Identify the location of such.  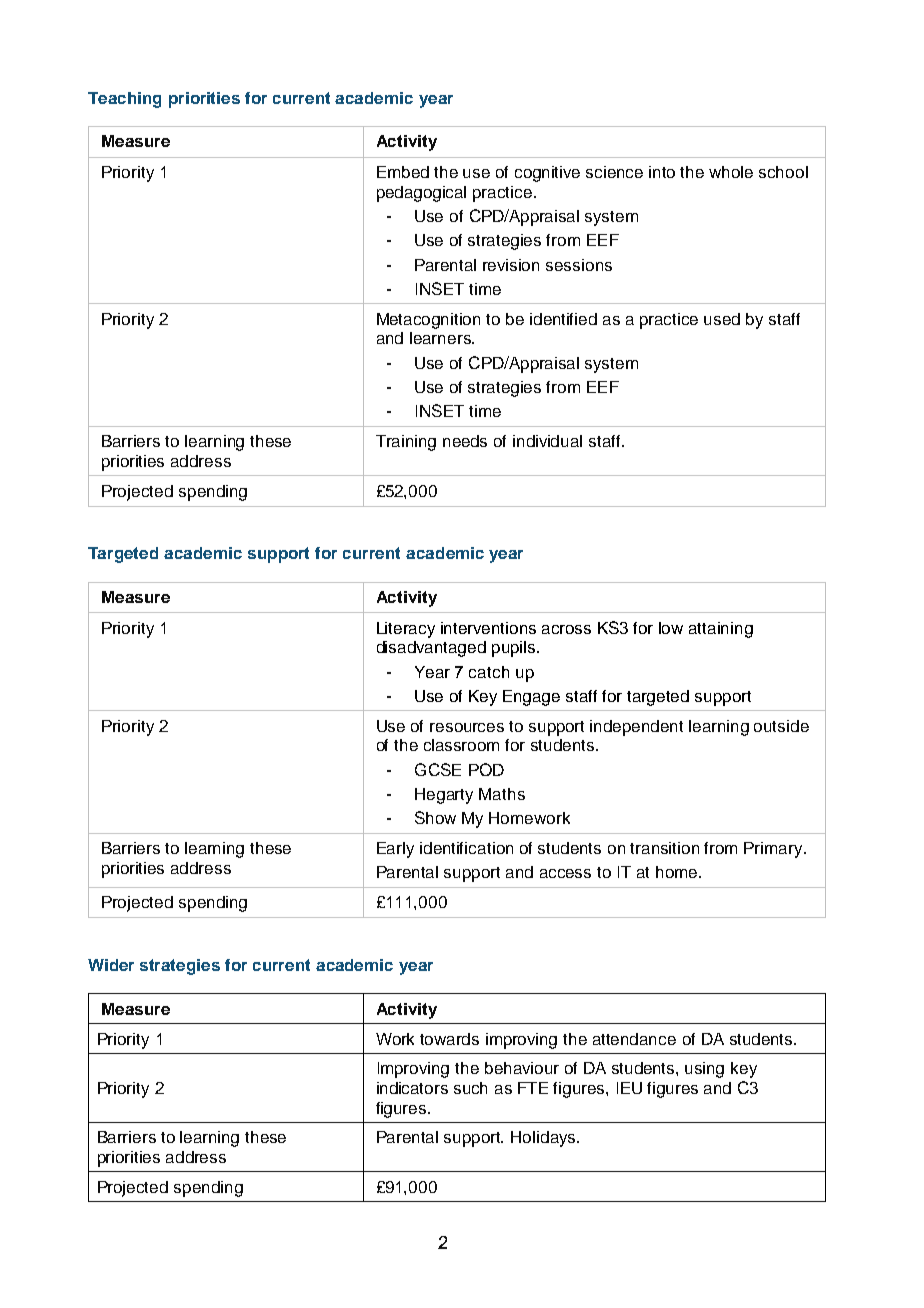
(470, 1088).
